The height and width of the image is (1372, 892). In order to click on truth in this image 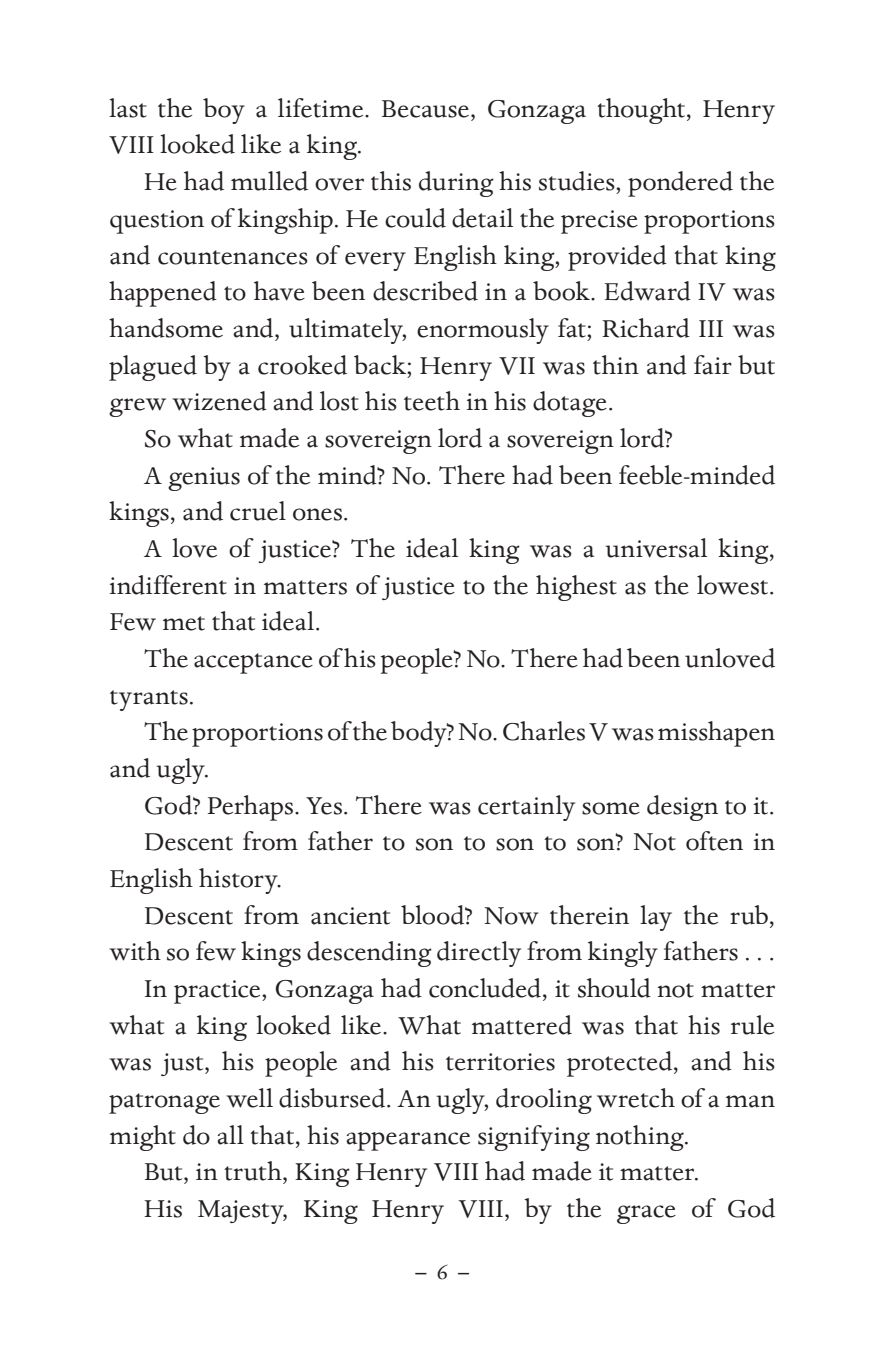, I will do `click(254, 1171)`.
